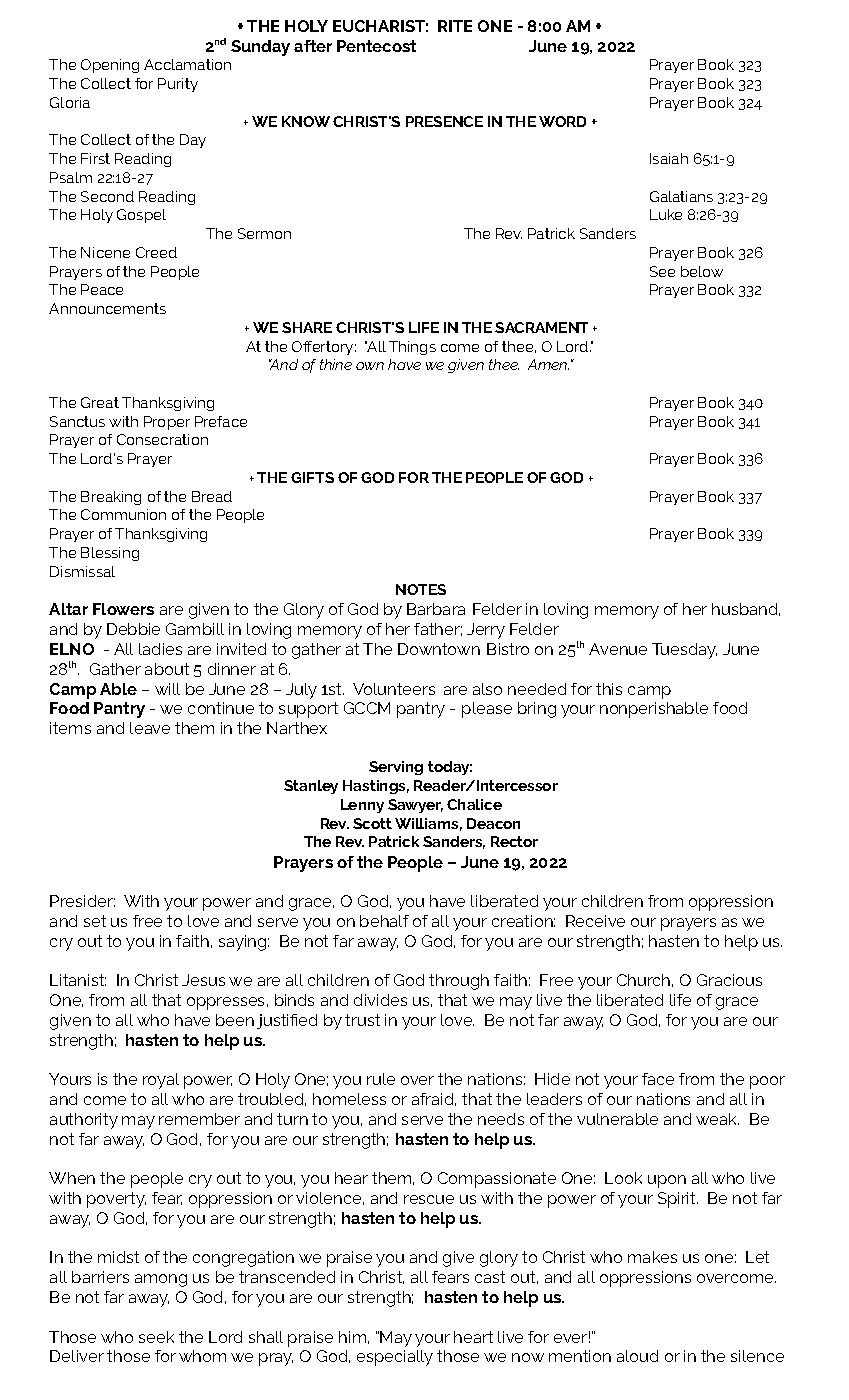 Image resolution: width=849 pixels, height=1400 pixels. Describe the element at coordinates (178, 85) in the page. I see `Purity` at that location.
